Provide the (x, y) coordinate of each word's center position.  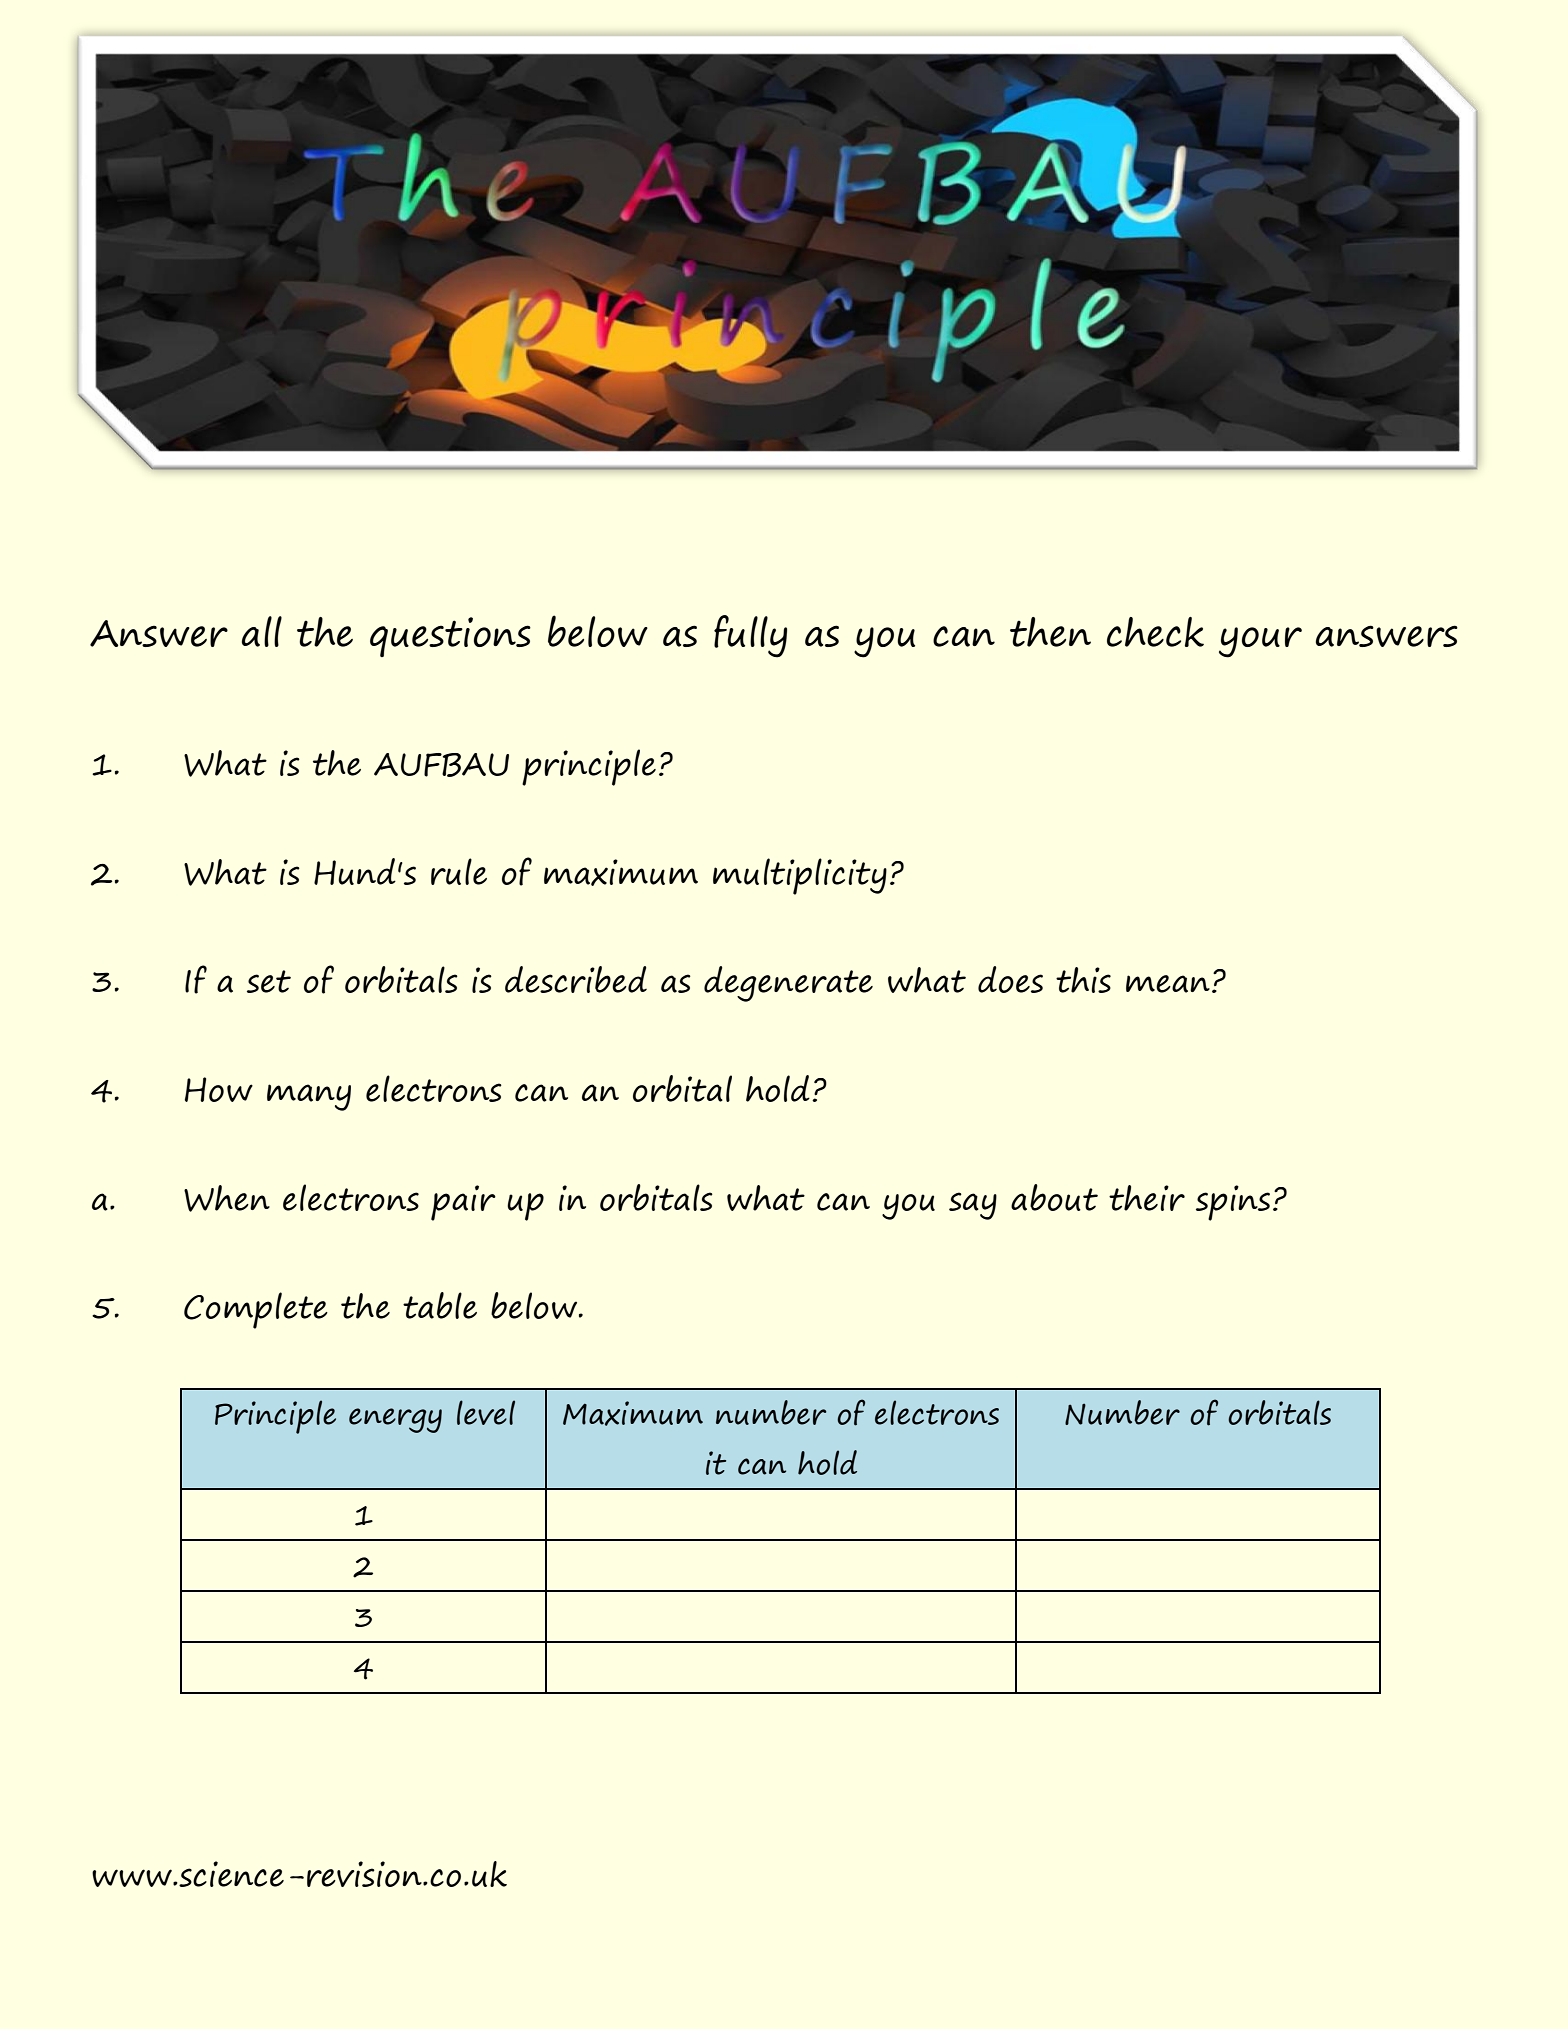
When (227, 1198)
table (440, 1305)
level (486, 1412)
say (973, 1206)
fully (750, 636)
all (262, 631)
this (1083, 980)
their (1147, 1198)
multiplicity (800, 876)
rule (459, 871)
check (1155, 632)
